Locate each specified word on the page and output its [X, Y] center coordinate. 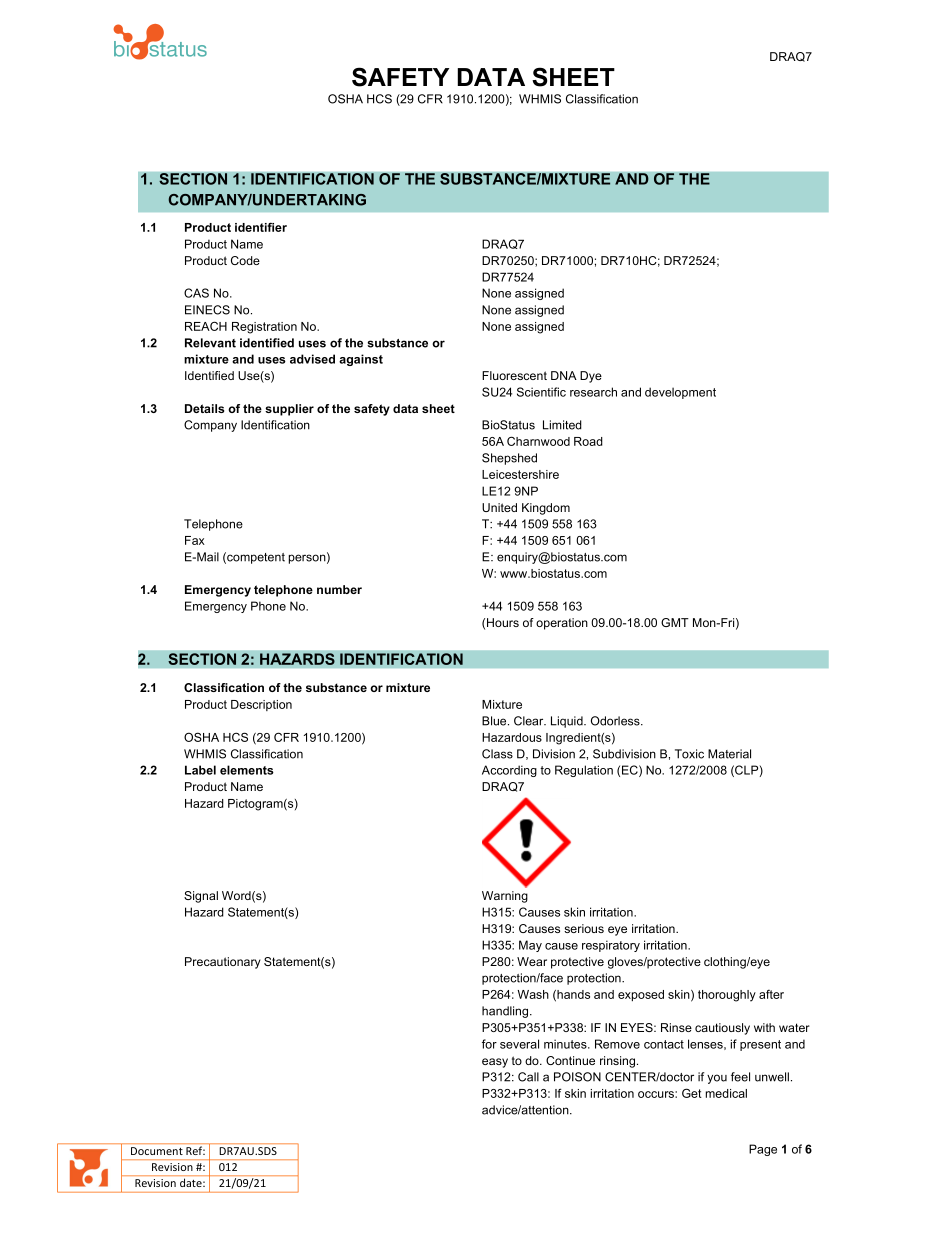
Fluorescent [514, 375]
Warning [505, 897]
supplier [289, 410]
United [499, 507]
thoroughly [727, 996]
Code [245, 260]
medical [726, 1093]
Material [729, 754]
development [680, 393]
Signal [201, 897]
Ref [195, 1150]
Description [261, 705]
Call [528, 1077]
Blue [495, 721]
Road [588, 441]
